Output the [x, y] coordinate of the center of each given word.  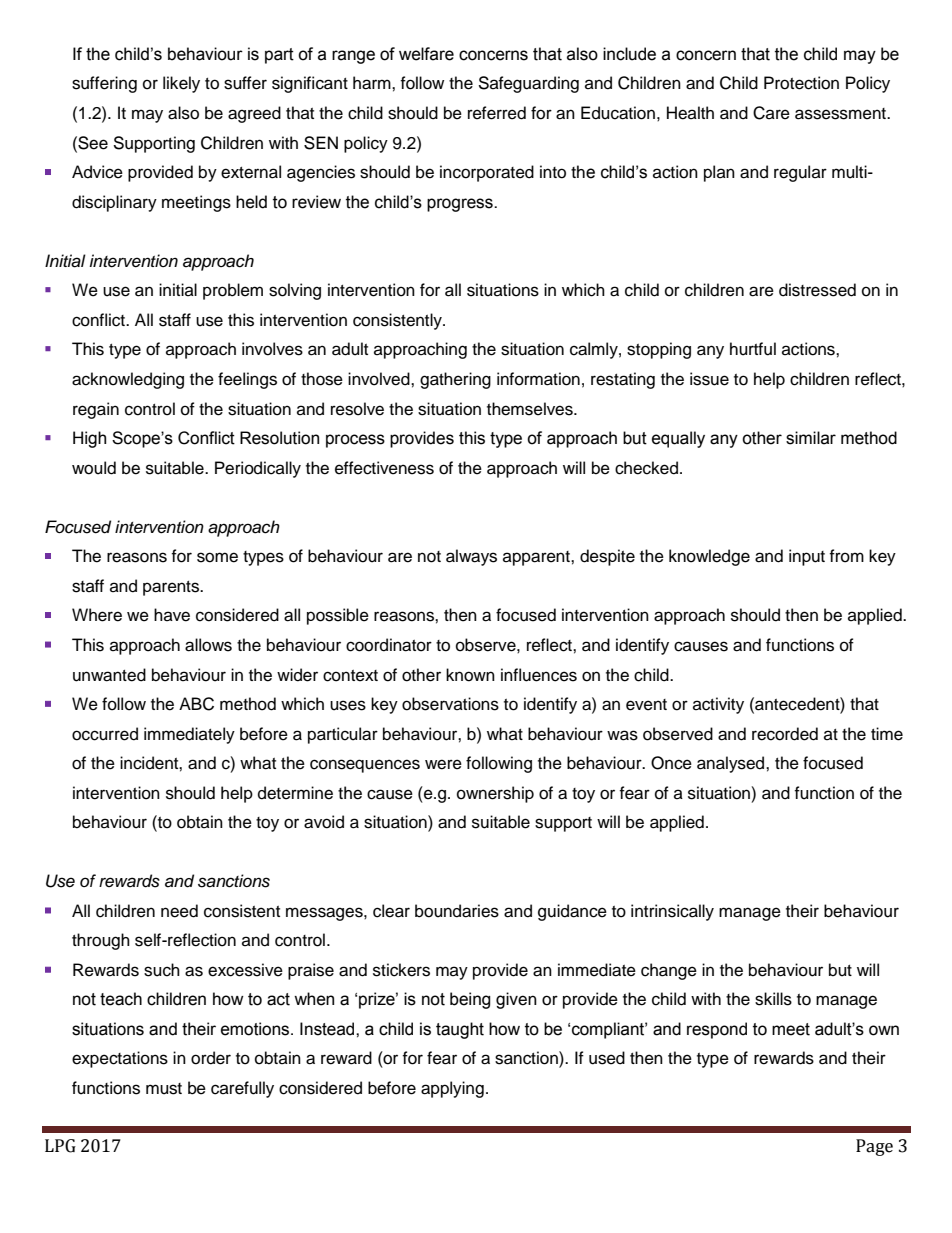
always [471, 557]
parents [172, 588]
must [164, 1089]
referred [497, 113]
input [807, 557]
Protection [801, 83]
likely [181, 84]
